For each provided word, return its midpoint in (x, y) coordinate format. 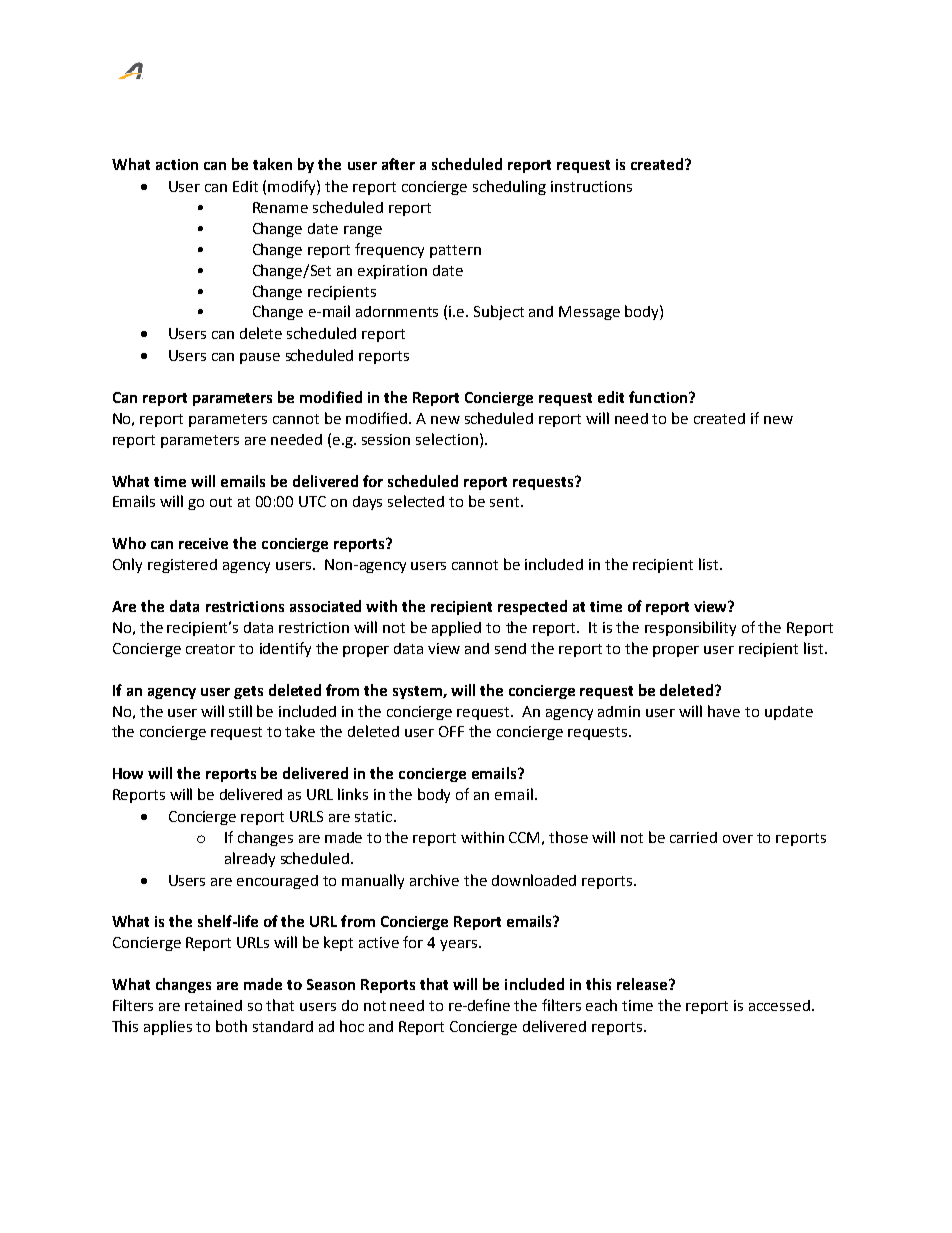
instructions (591, 186)
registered (182, 566)
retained (213, 1005)
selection (447, 439)
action (177, 164)
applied (456, 628)
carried (693, 837)
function (659, 397)
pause (260, 358)
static (375, 816)
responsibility (690, 628)
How (128, 773)
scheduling (509, 187)
